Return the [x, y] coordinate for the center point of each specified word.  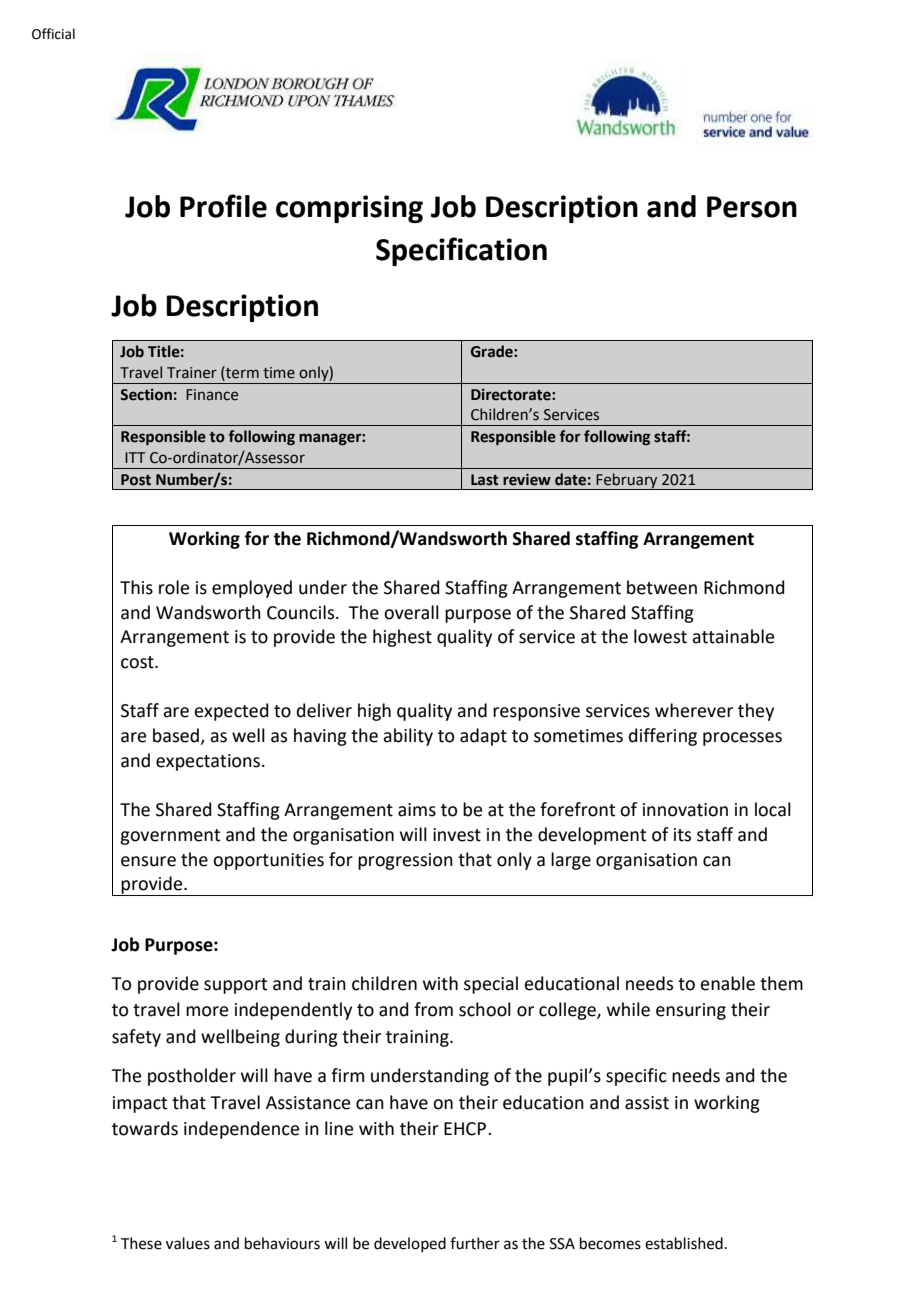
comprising [349, 209]
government [170, 837]
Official [53, 34]
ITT [135, 457]
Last [484, 480]
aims [417, 810]
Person [752, 207]
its [682, 835]
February [627, 481]
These [141, 1243]
